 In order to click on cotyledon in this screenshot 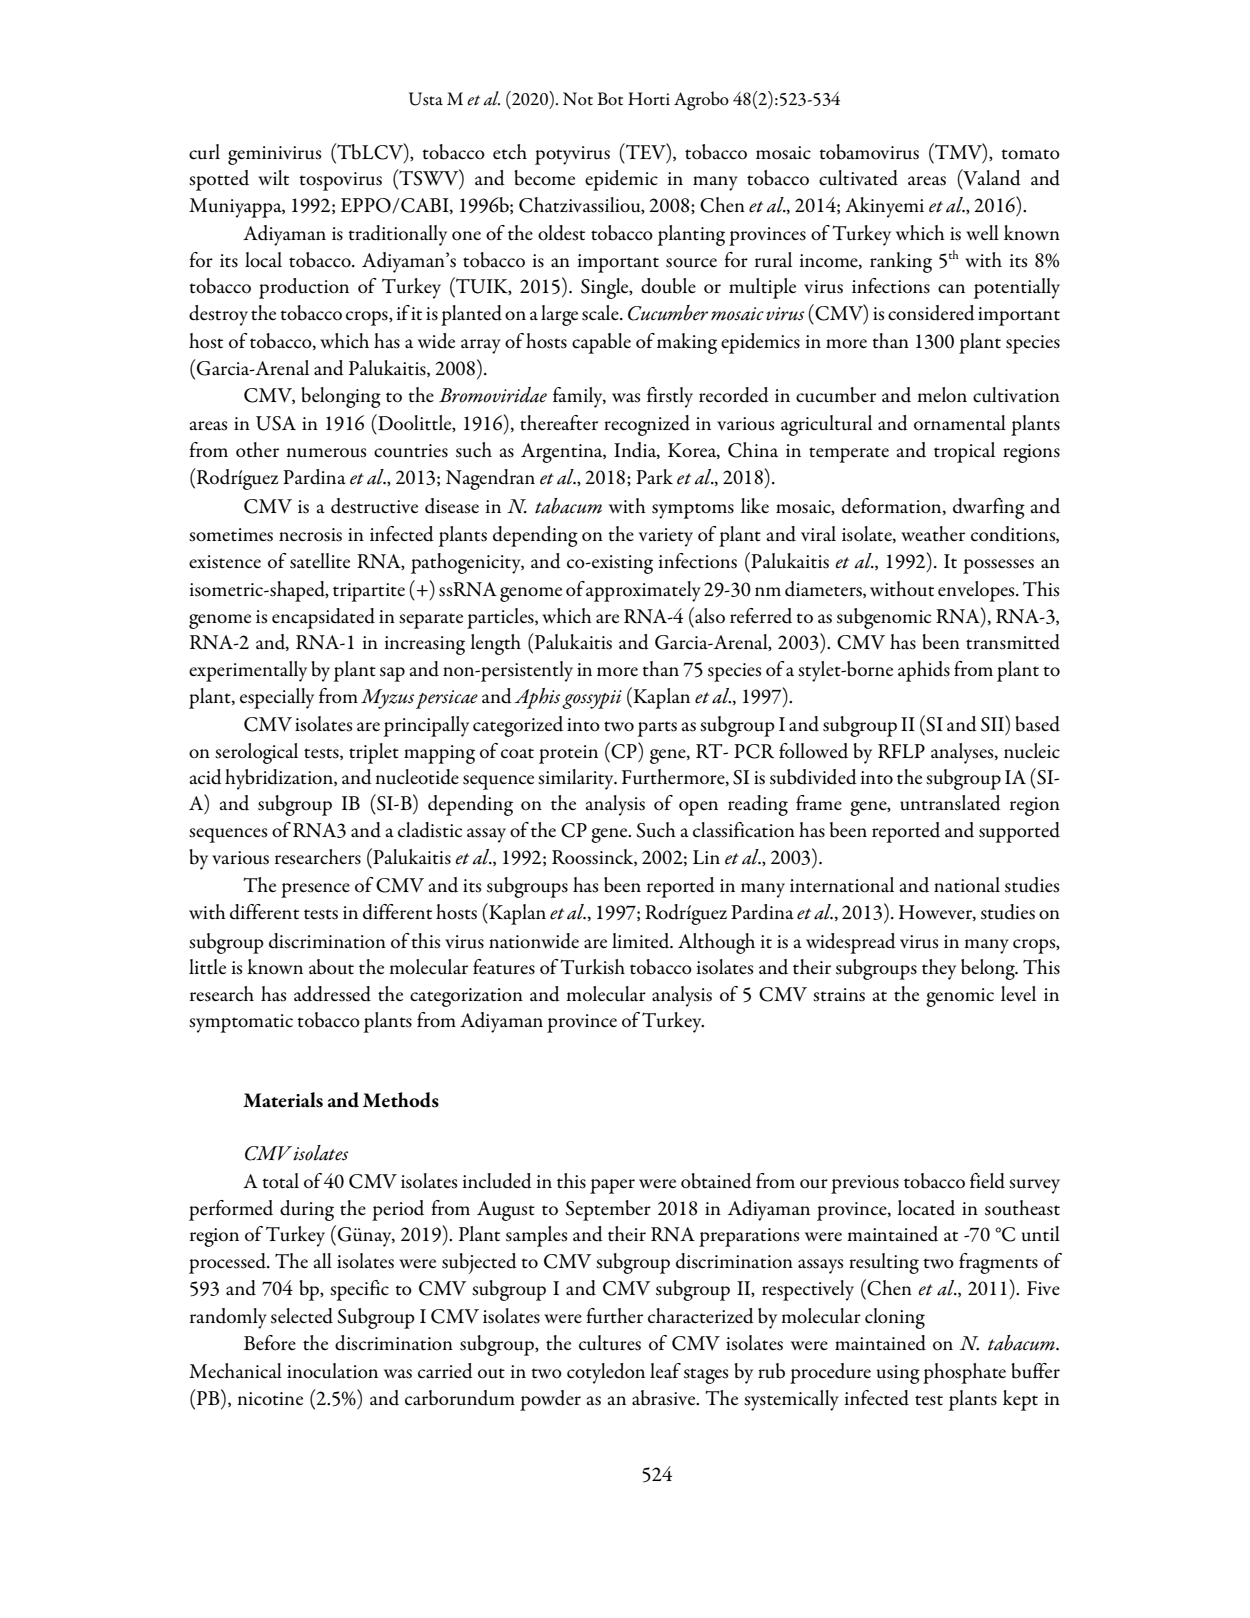, I will do `click(606, 1373)`.
